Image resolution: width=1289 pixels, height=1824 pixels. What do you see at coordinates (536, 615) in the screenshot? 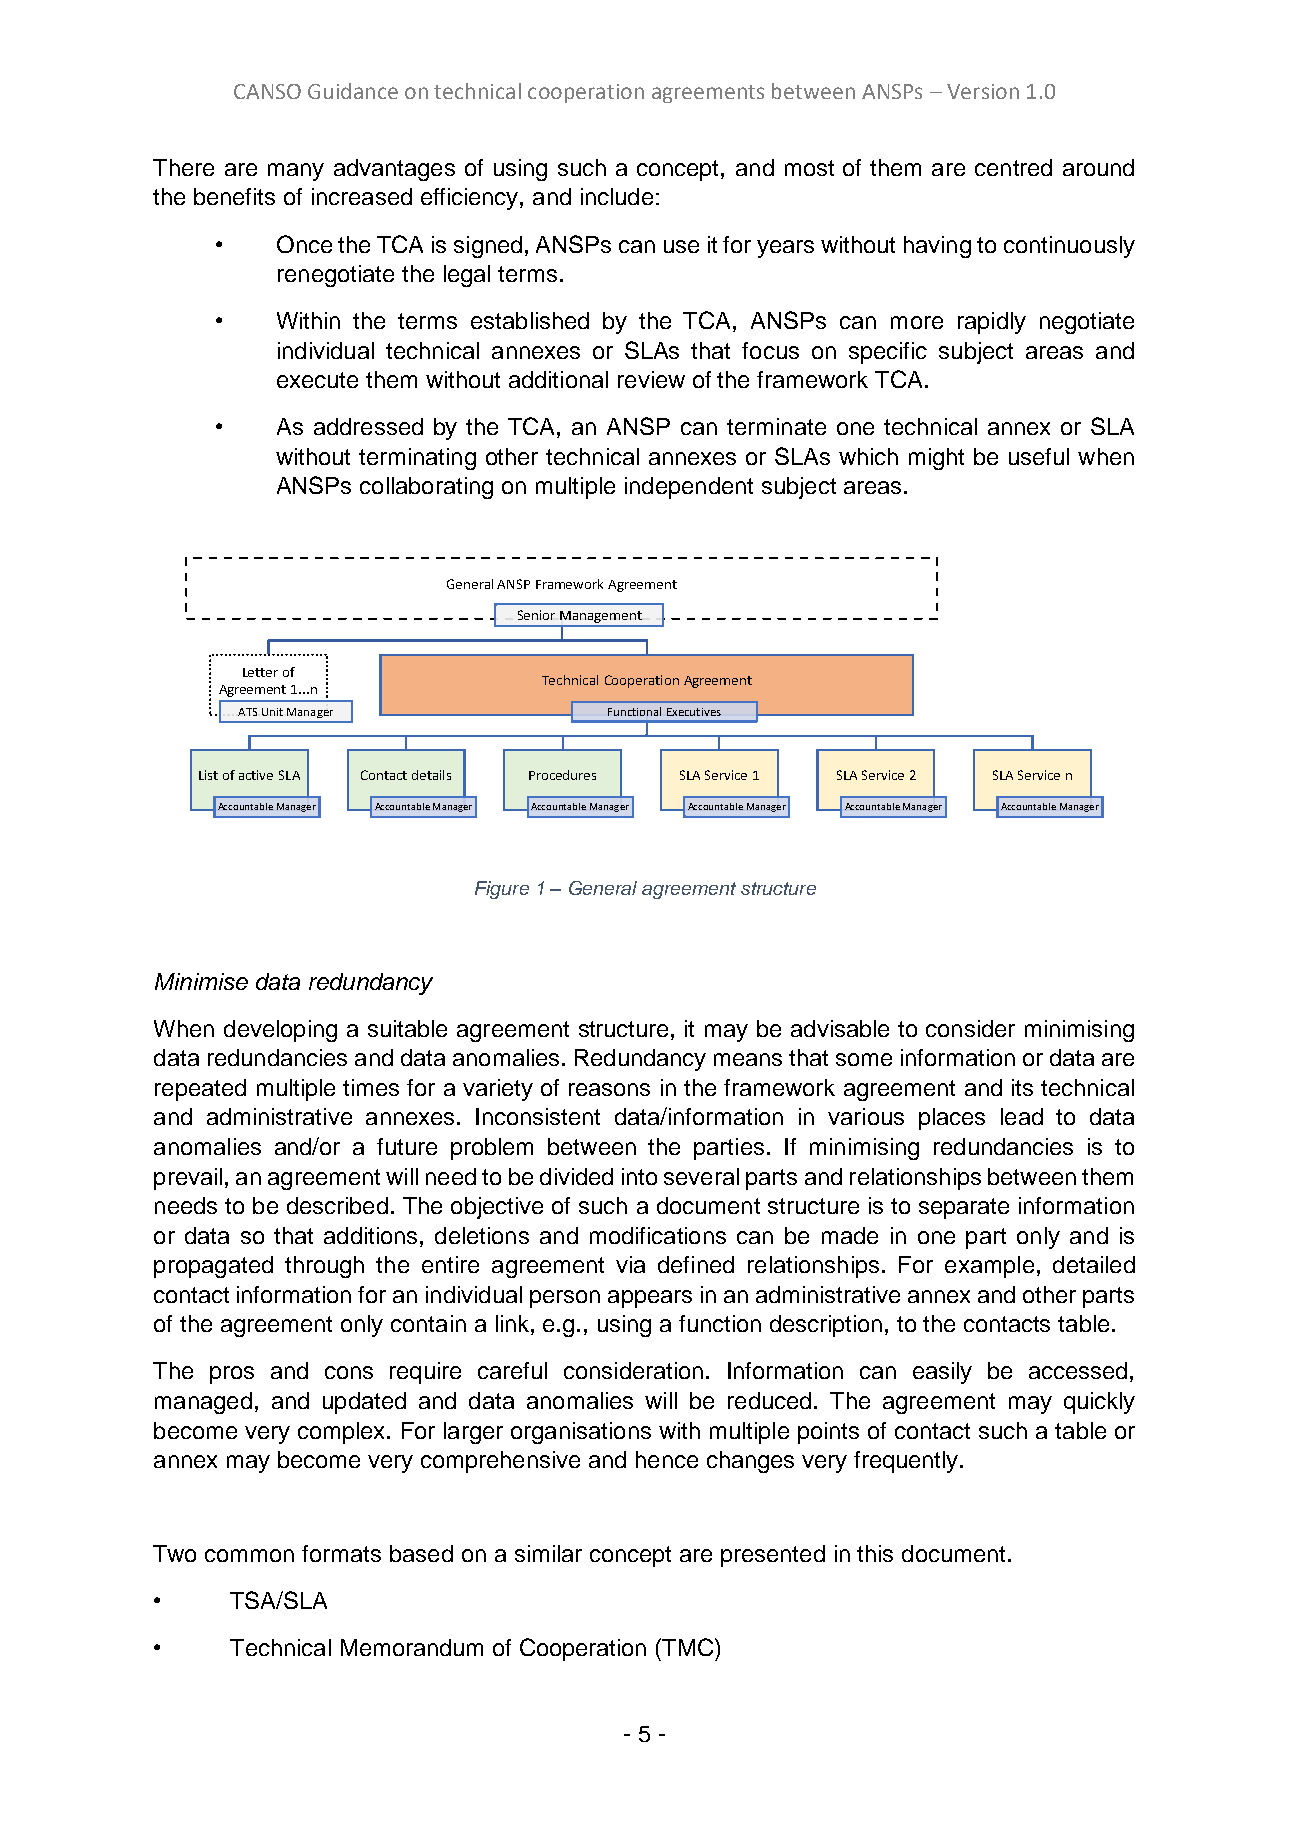
I see `Senior` at bounding box center [536, 615].
